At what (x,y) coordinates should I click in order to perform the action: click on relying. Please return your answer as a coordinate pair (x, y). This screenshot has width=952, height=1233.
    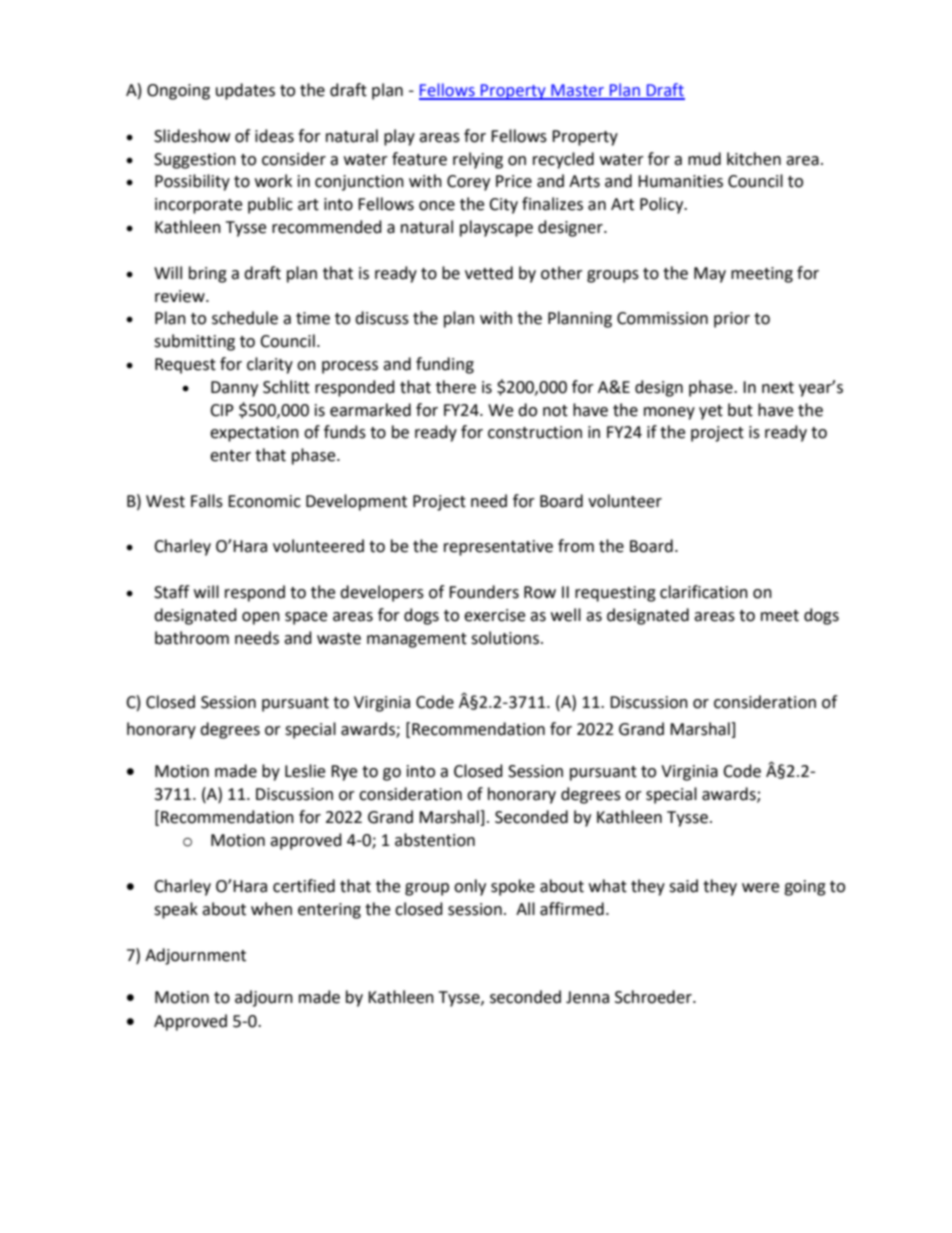
    Looking at the image, I should click on (478, 160).
